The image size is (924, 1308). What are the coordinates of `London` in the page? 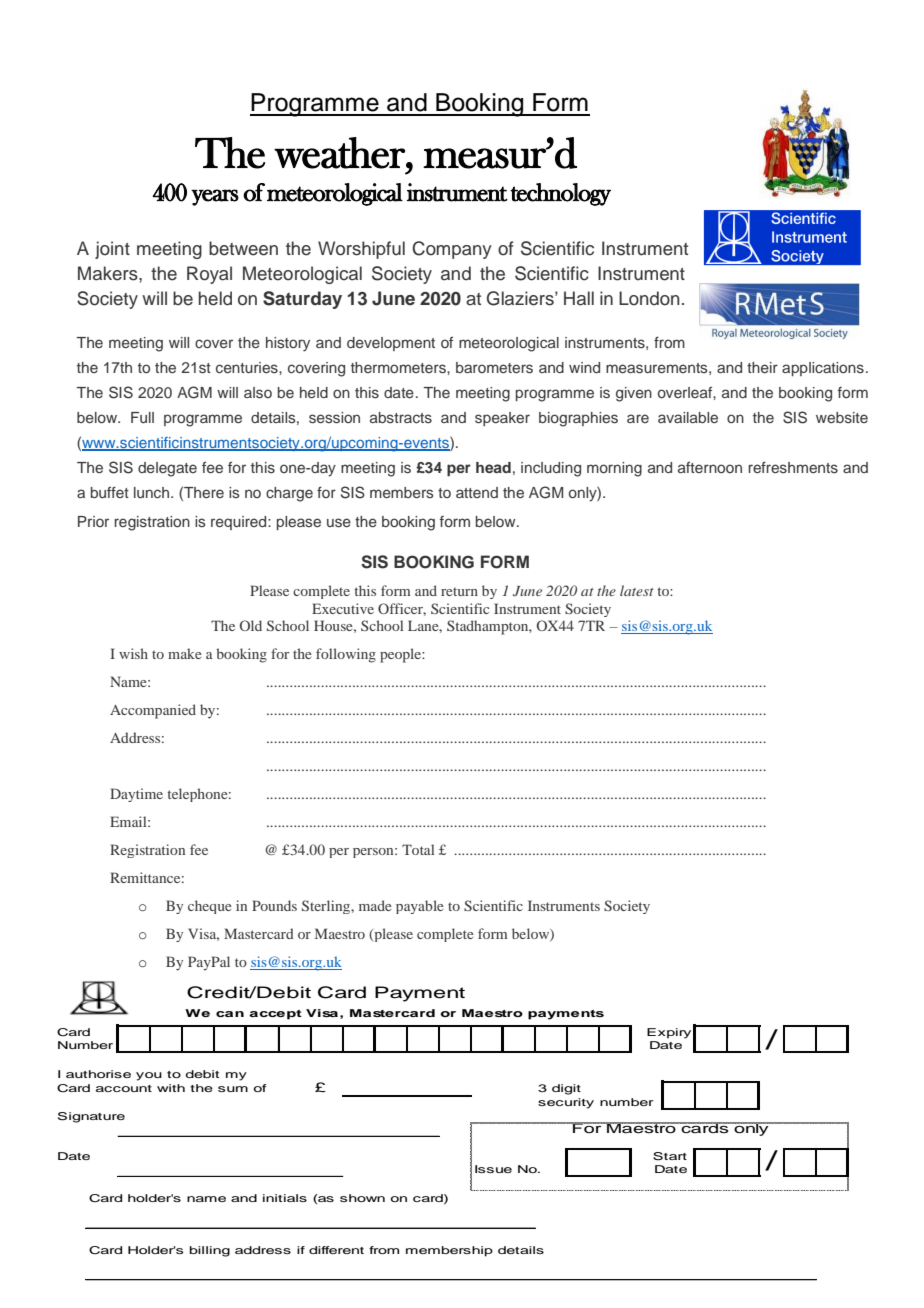 It's located at (649, 298).
